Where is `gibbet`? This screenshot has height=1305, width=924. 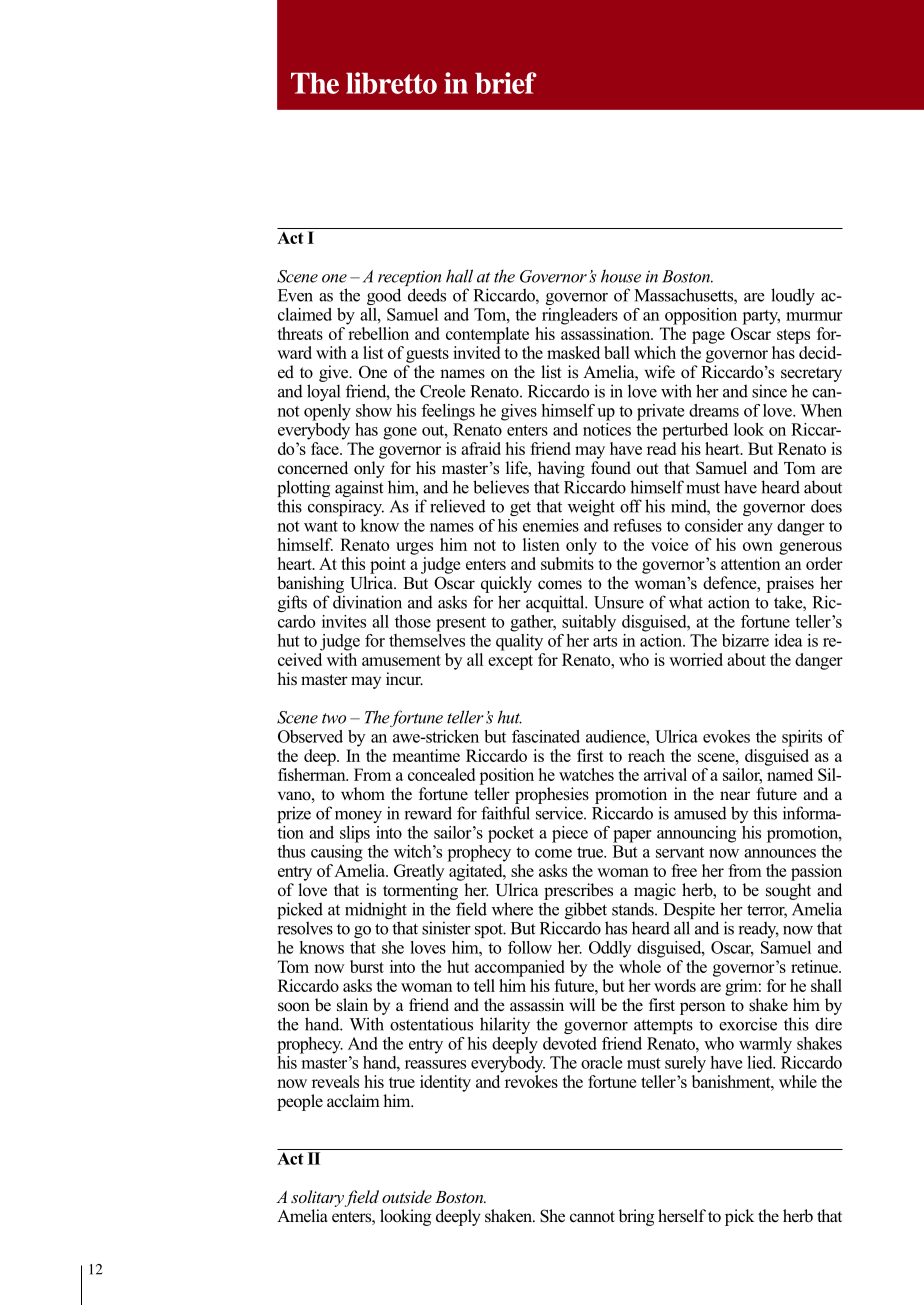 gibbet is located at coordinates (586, 912).
